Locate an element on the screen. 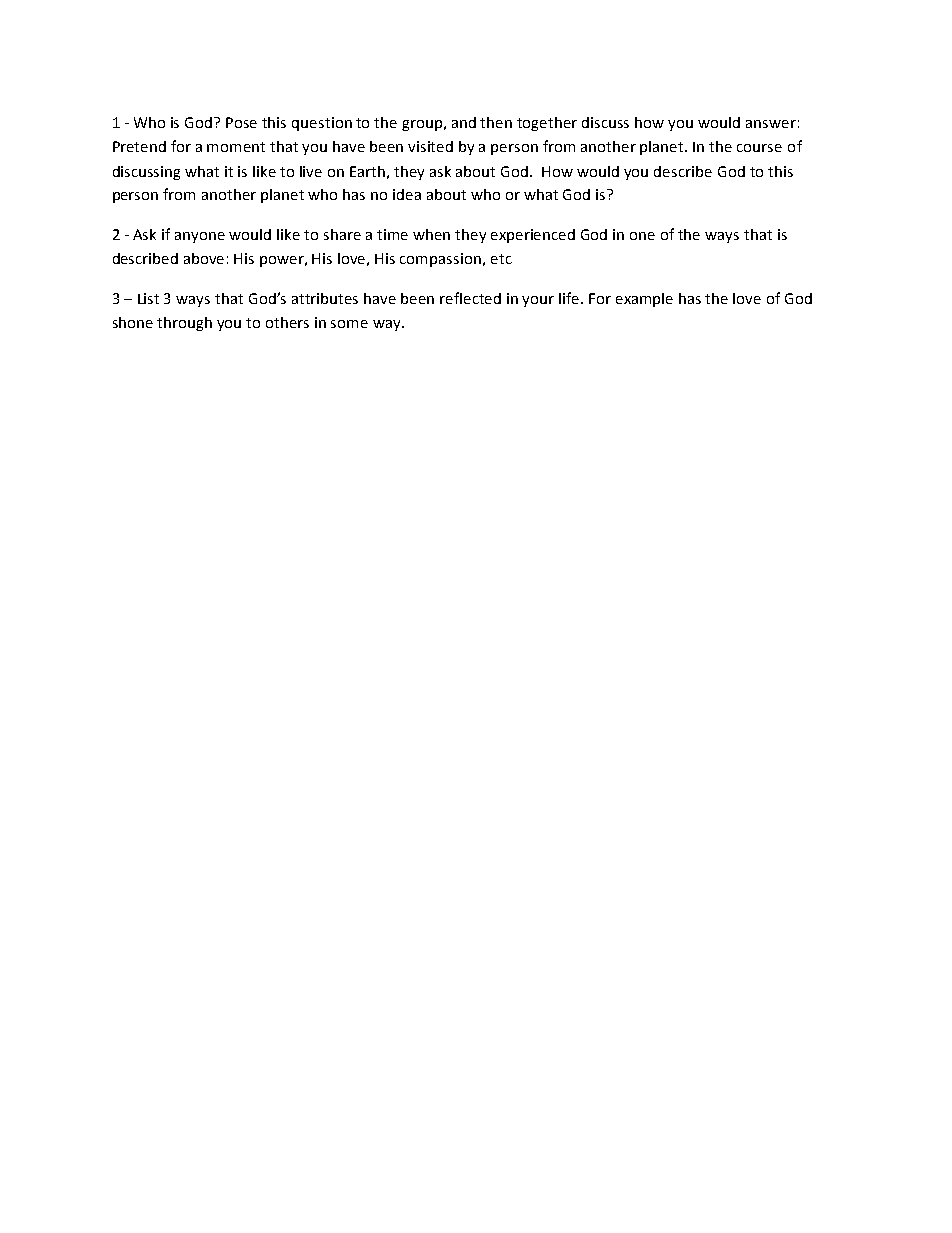 This screenshot has width=952, height=1233. anyone is located at coordinates (200, 237).
